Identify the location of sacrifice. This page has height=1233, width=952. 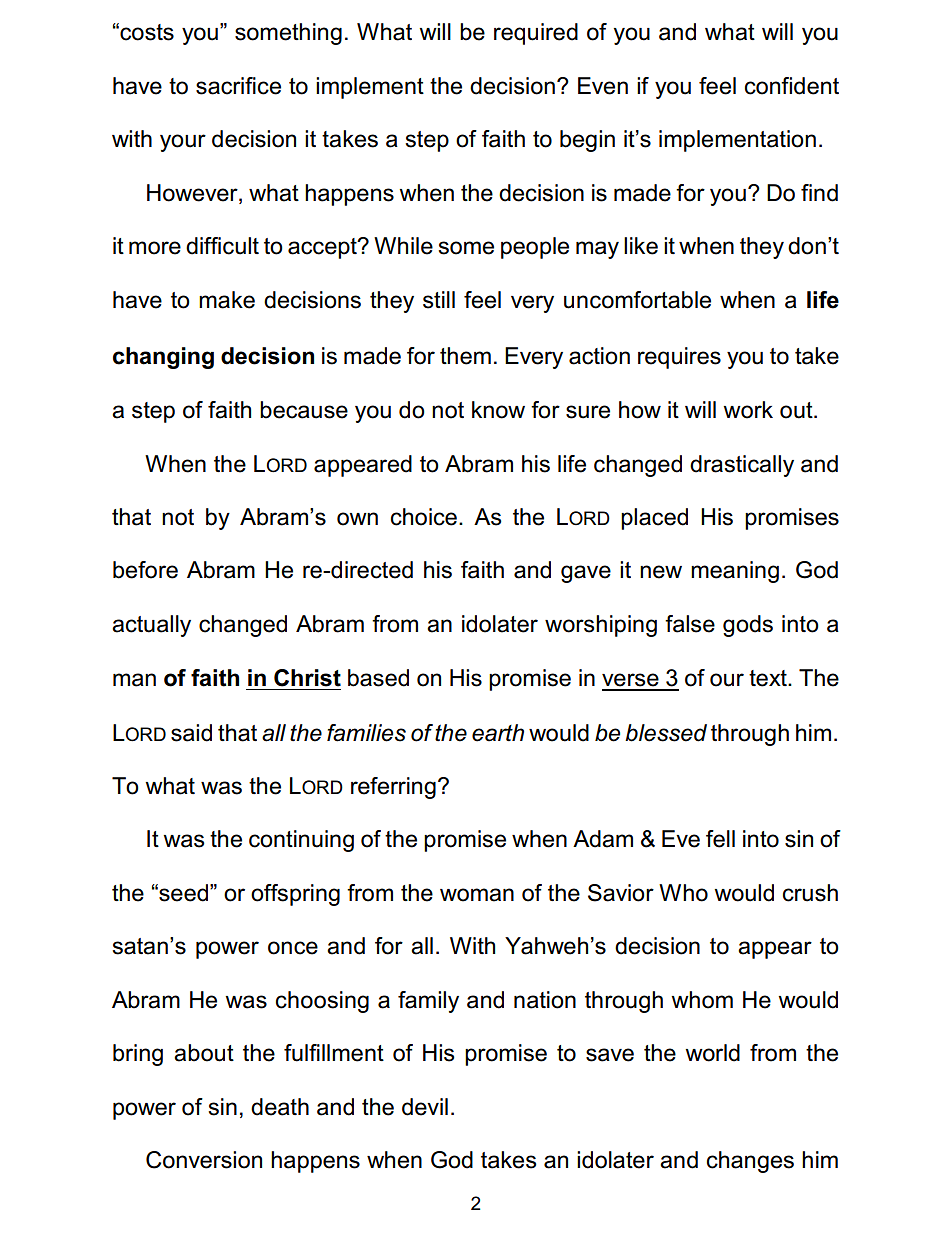
(238, 86).
